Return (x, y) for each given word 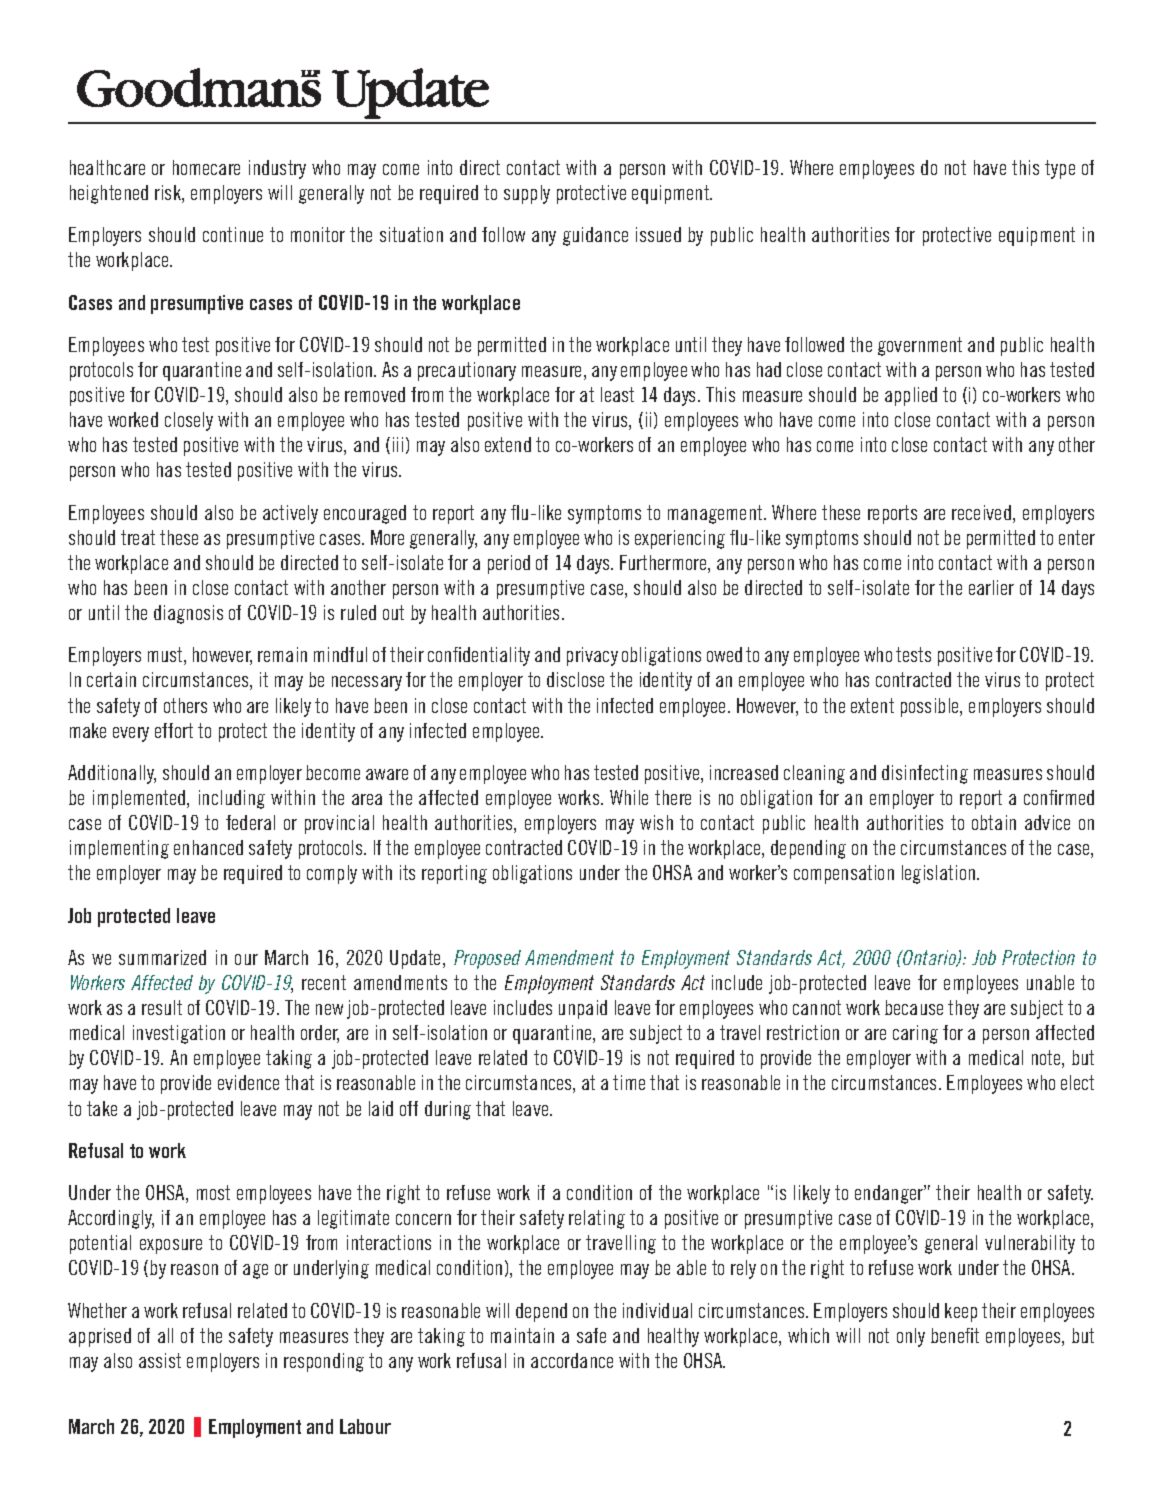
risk (169, 194)
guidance (595, 236)
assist (160, 1360)
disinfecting (925, 774)
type (1060, 169)
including (232, 799)
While (629, 797)
